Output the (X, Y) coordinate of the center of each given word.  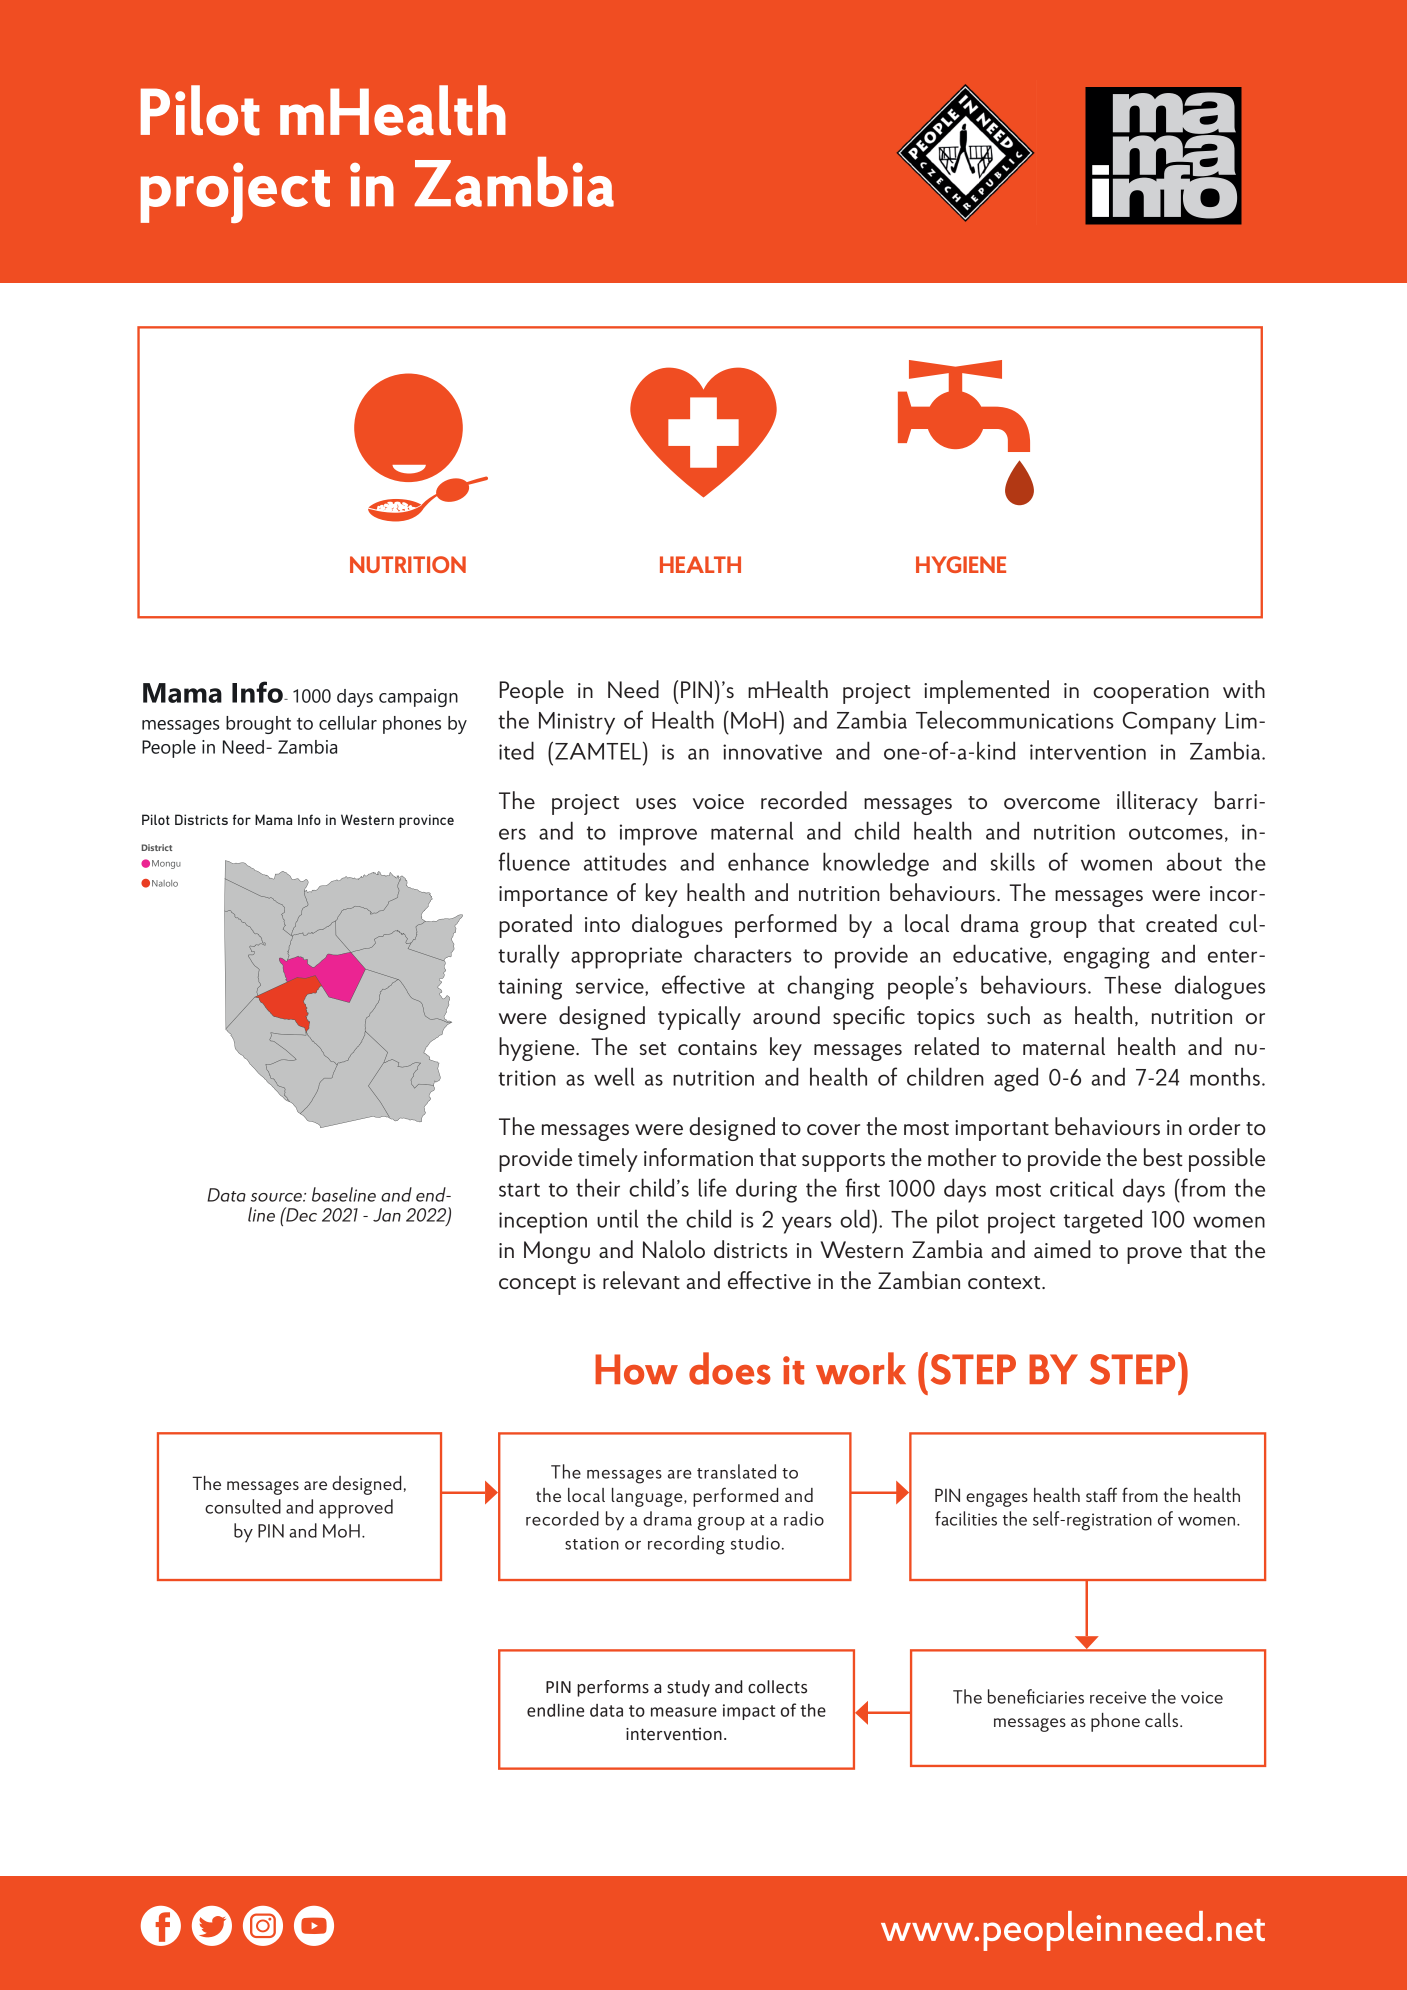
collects (777, 1687)
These (1132, 984)
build (599, 1035)
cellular (348, 723)
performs (613, 1688)
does (730, 1368)
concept (537, 1285)
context (1005, 1282)
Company (1169, 723)
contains (717, 1047)
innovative (772, 752)
